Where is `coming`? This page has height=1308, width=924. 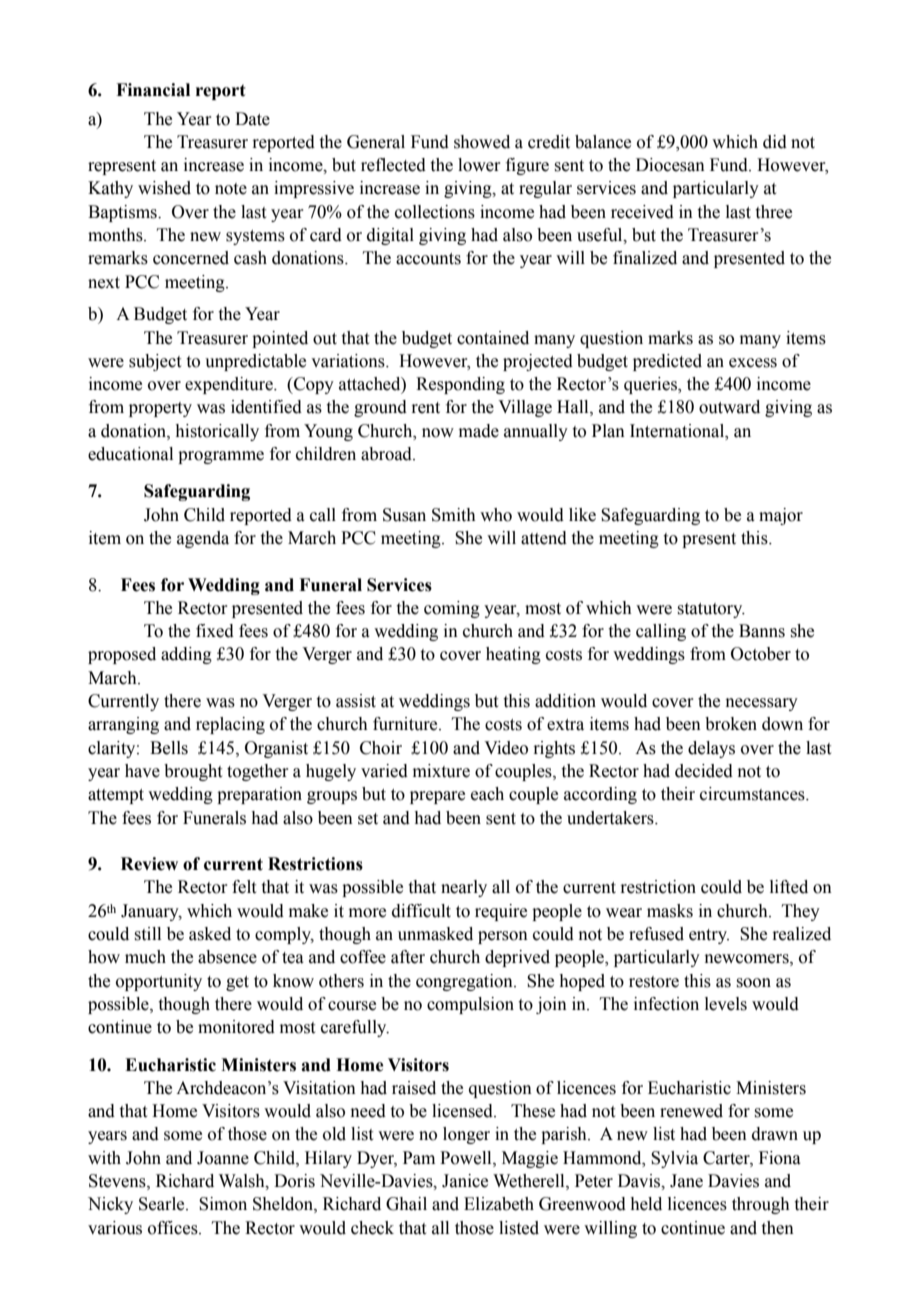
coming is located at coordinates (452, 609).
